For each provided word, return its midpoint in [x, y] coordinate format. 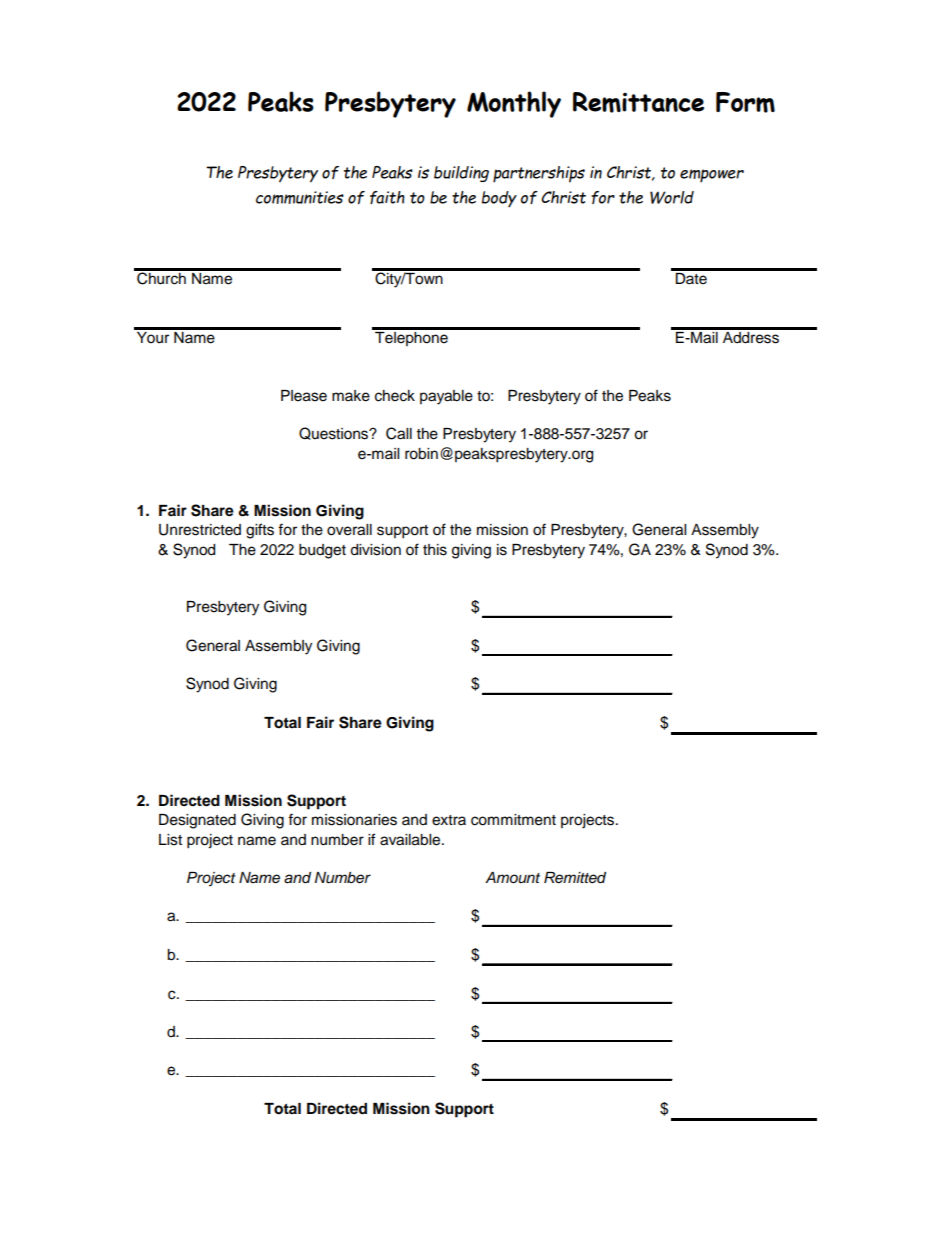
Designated [197, 821]
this [435, 550]
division [375, 550]
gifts [260, 531]
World [672, 197]
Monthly [514, 104]
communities [300, 197]
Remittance [638, 102]
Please [304, 396]
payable [446, 397]
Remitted [575, 878]
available [411, 840]
